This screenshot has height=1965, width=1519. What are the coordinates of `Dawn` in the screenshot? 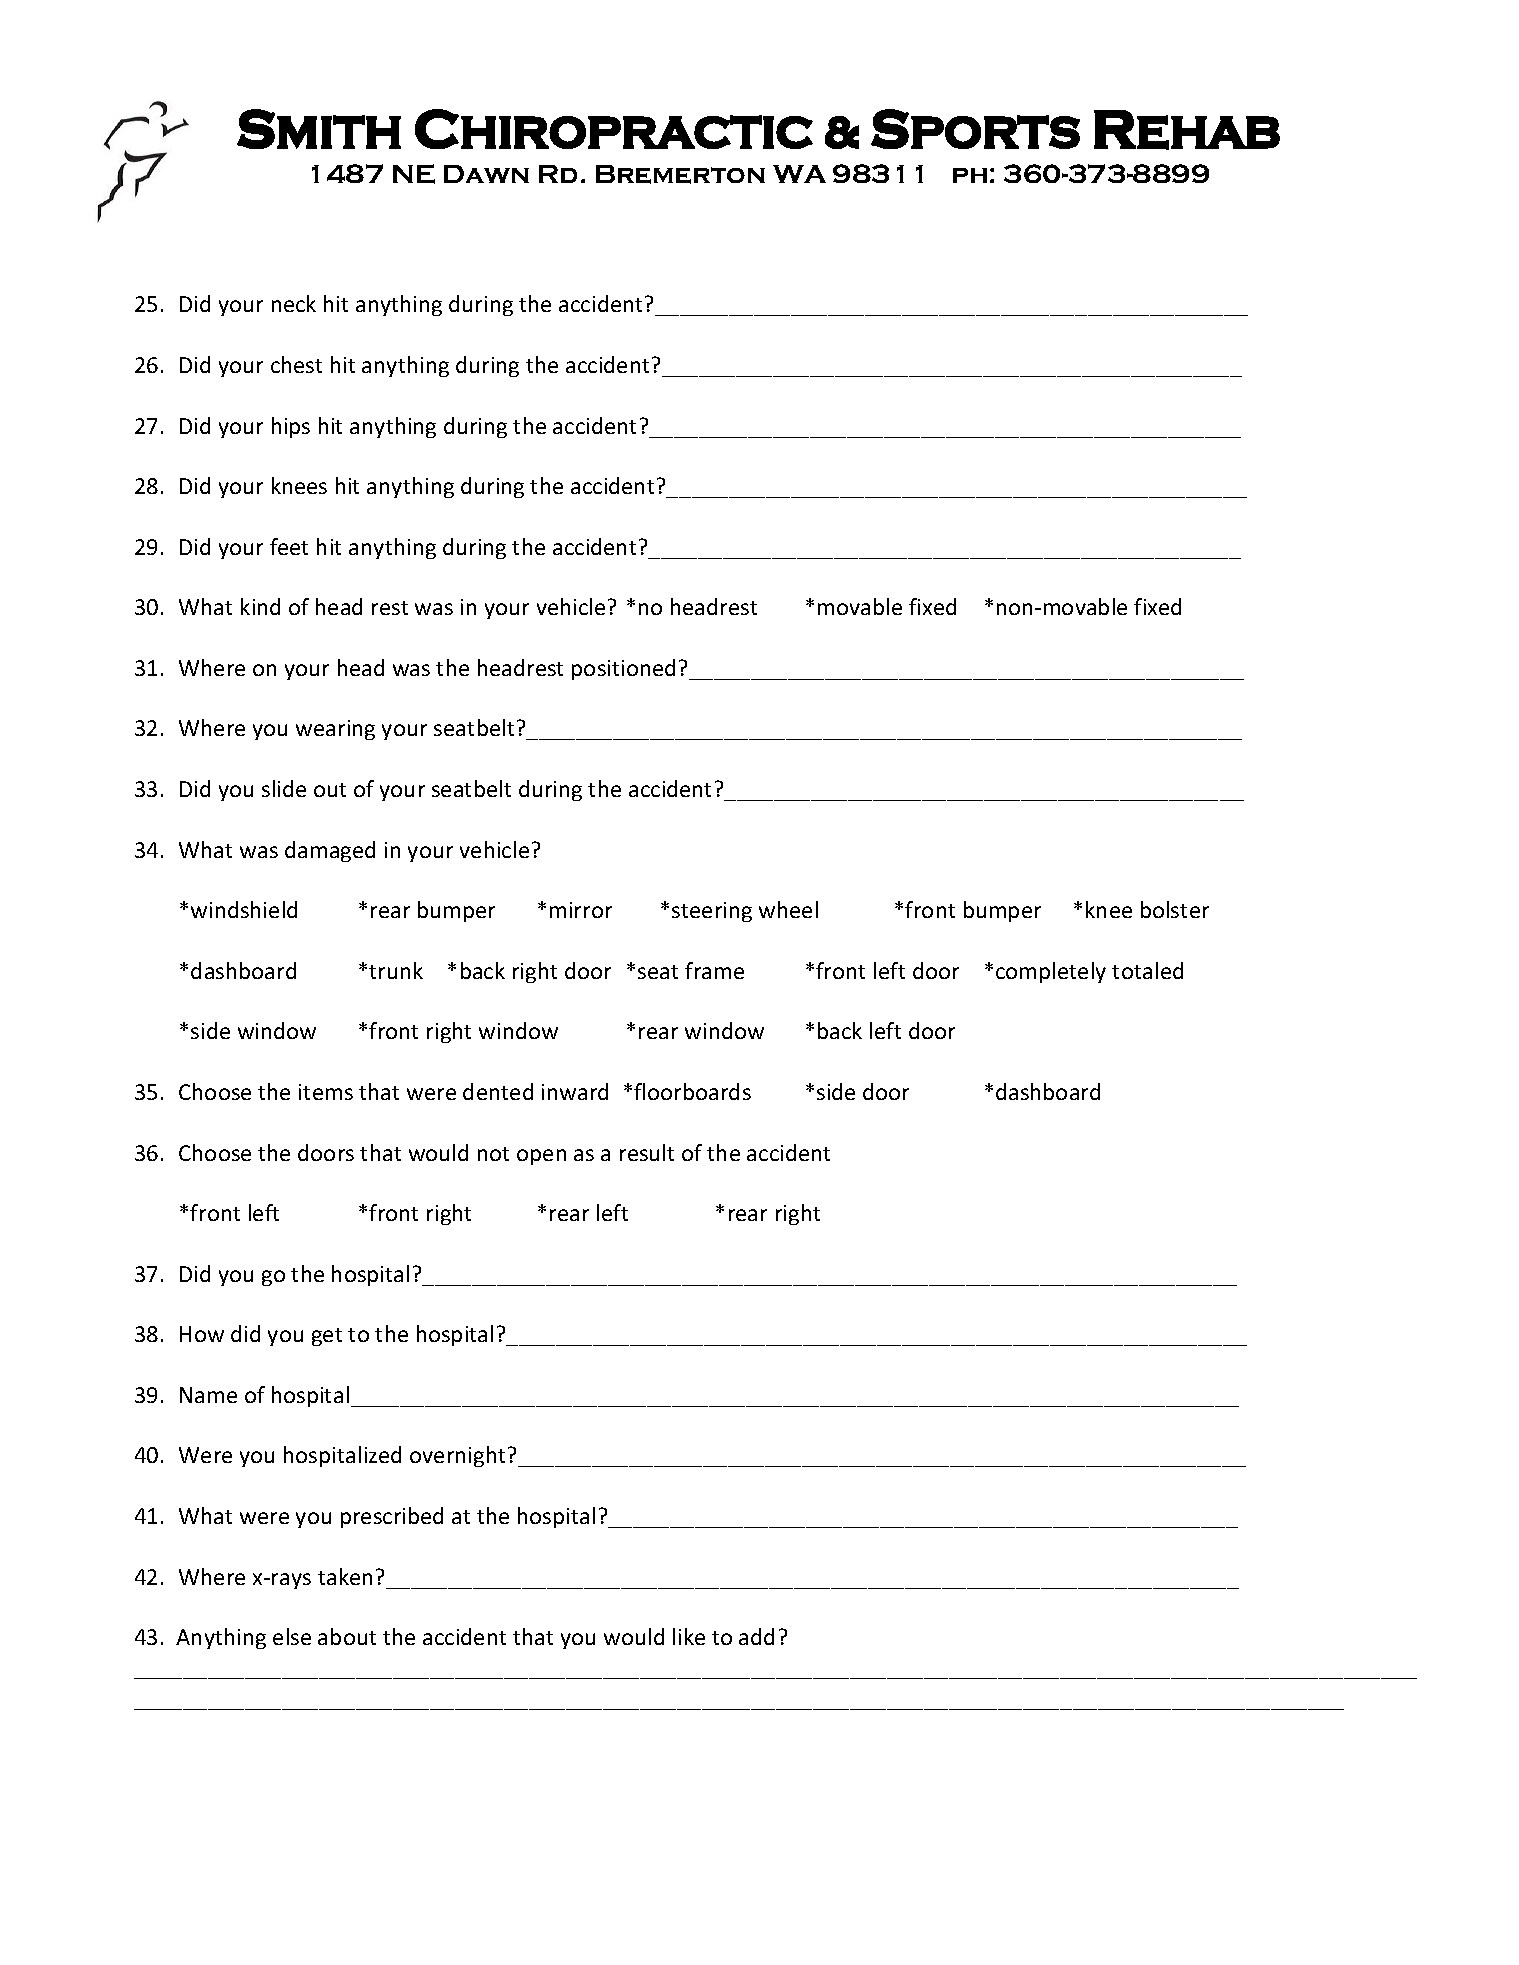 It's located at (486, 174).
